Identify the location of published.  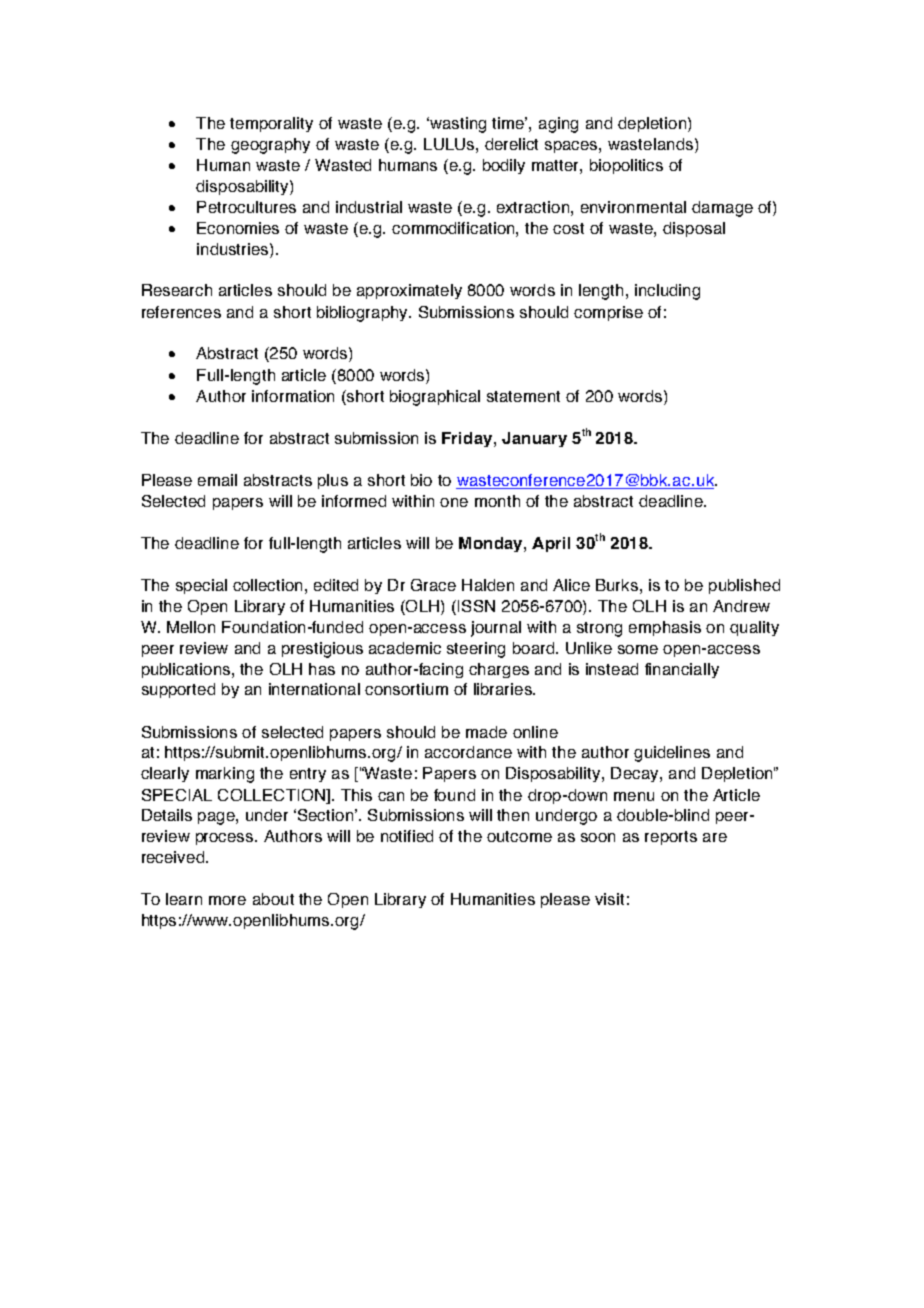
(744, 586).
